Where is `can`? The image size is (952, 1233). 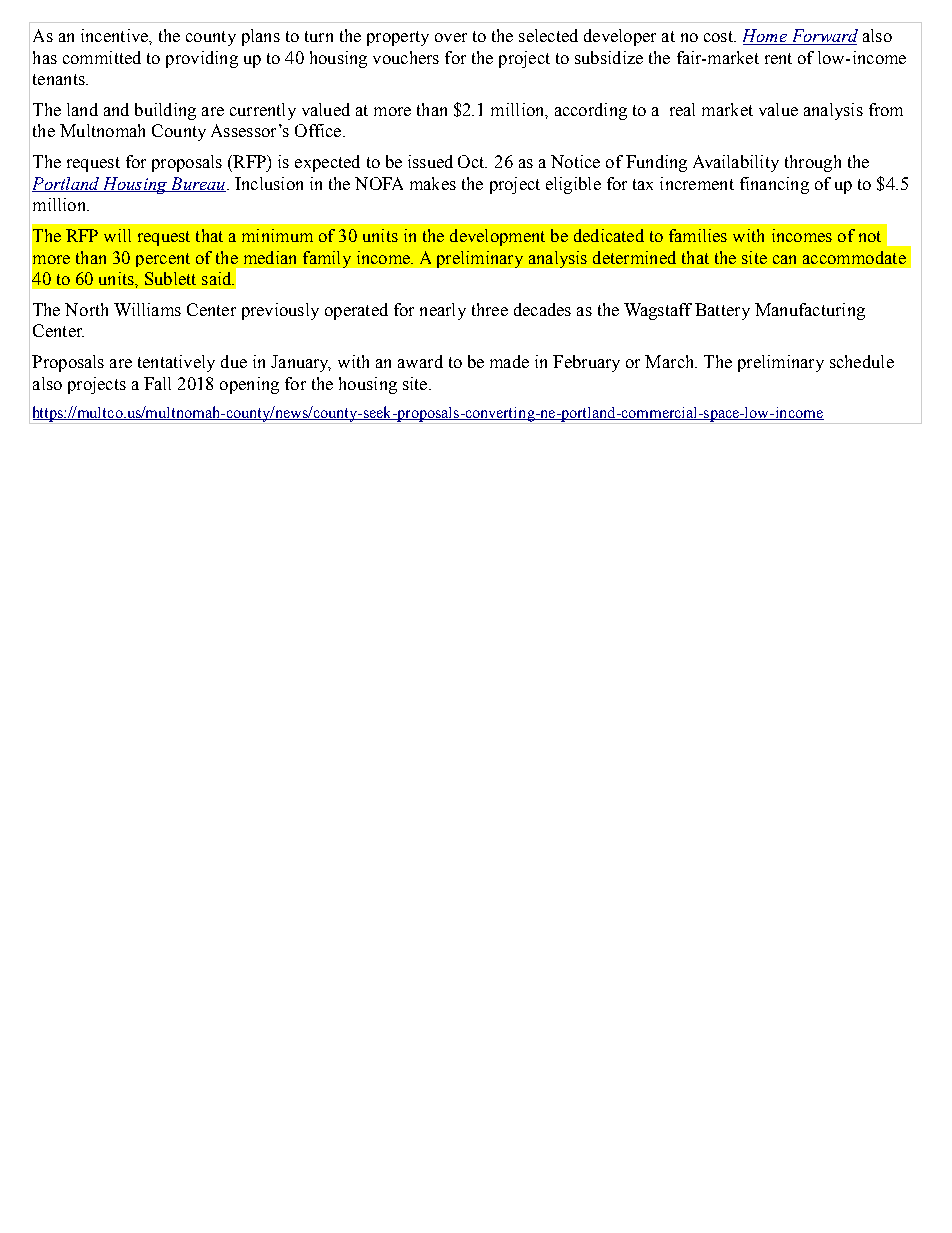
can is located at coordinates (784, 259).
